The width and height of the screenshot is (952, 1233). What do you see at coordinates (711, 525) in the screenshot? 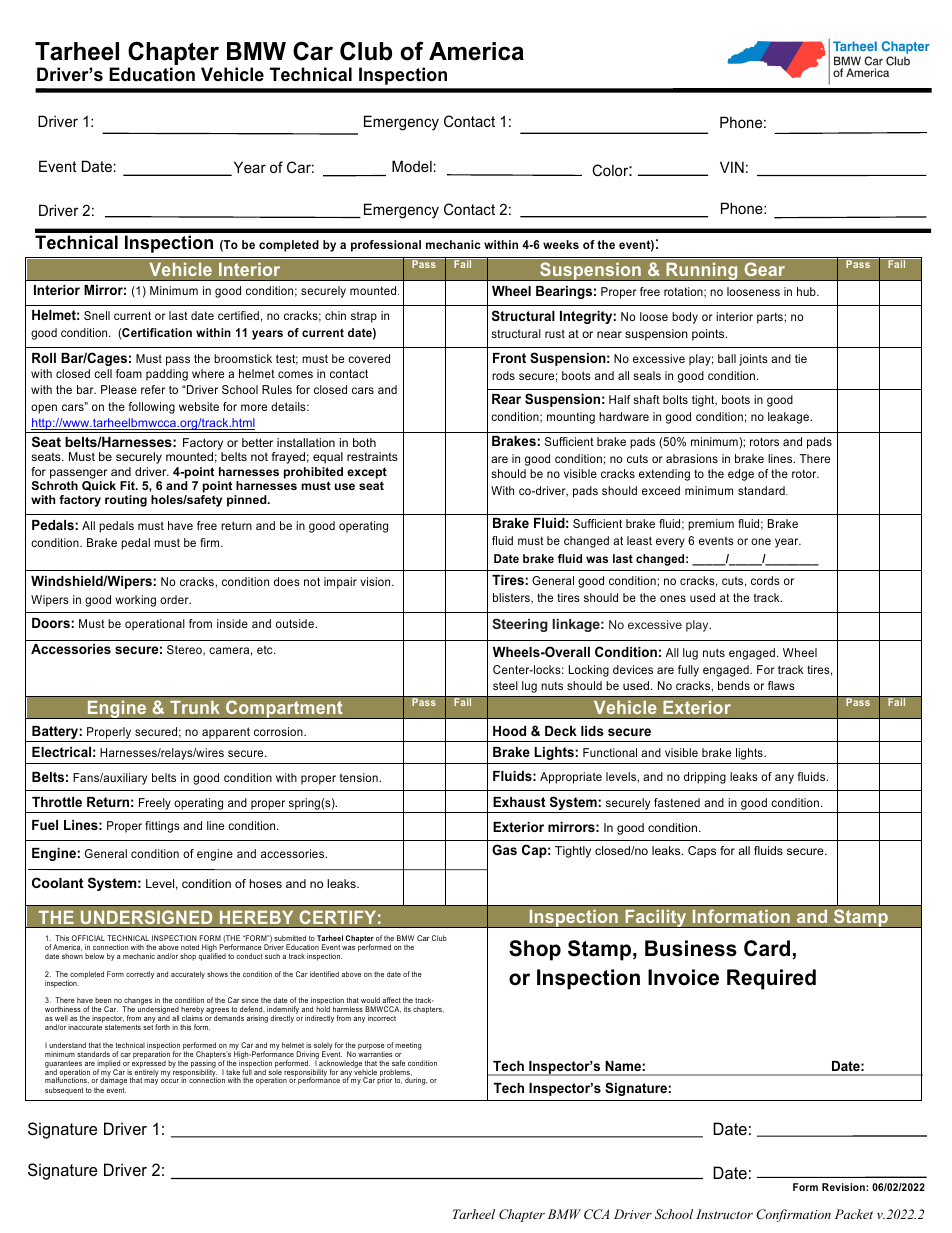
I see `premium` at bounding box center [711, 525].
